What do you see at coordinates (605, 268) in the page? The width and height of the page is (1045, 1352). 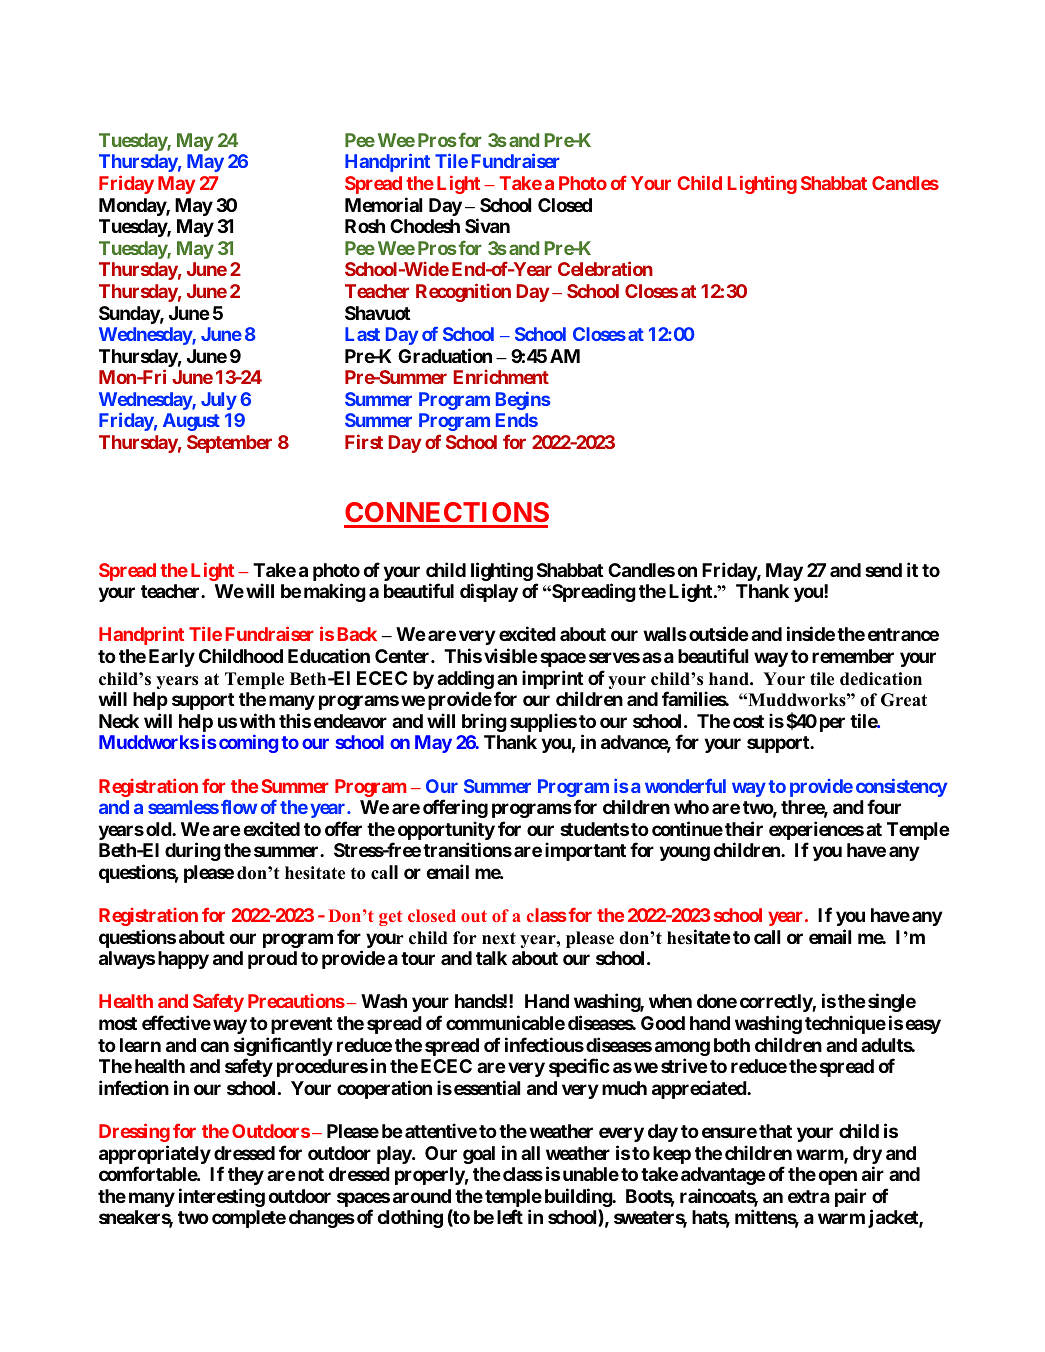 I see `Celebration` at bounding box center [605, 268].
